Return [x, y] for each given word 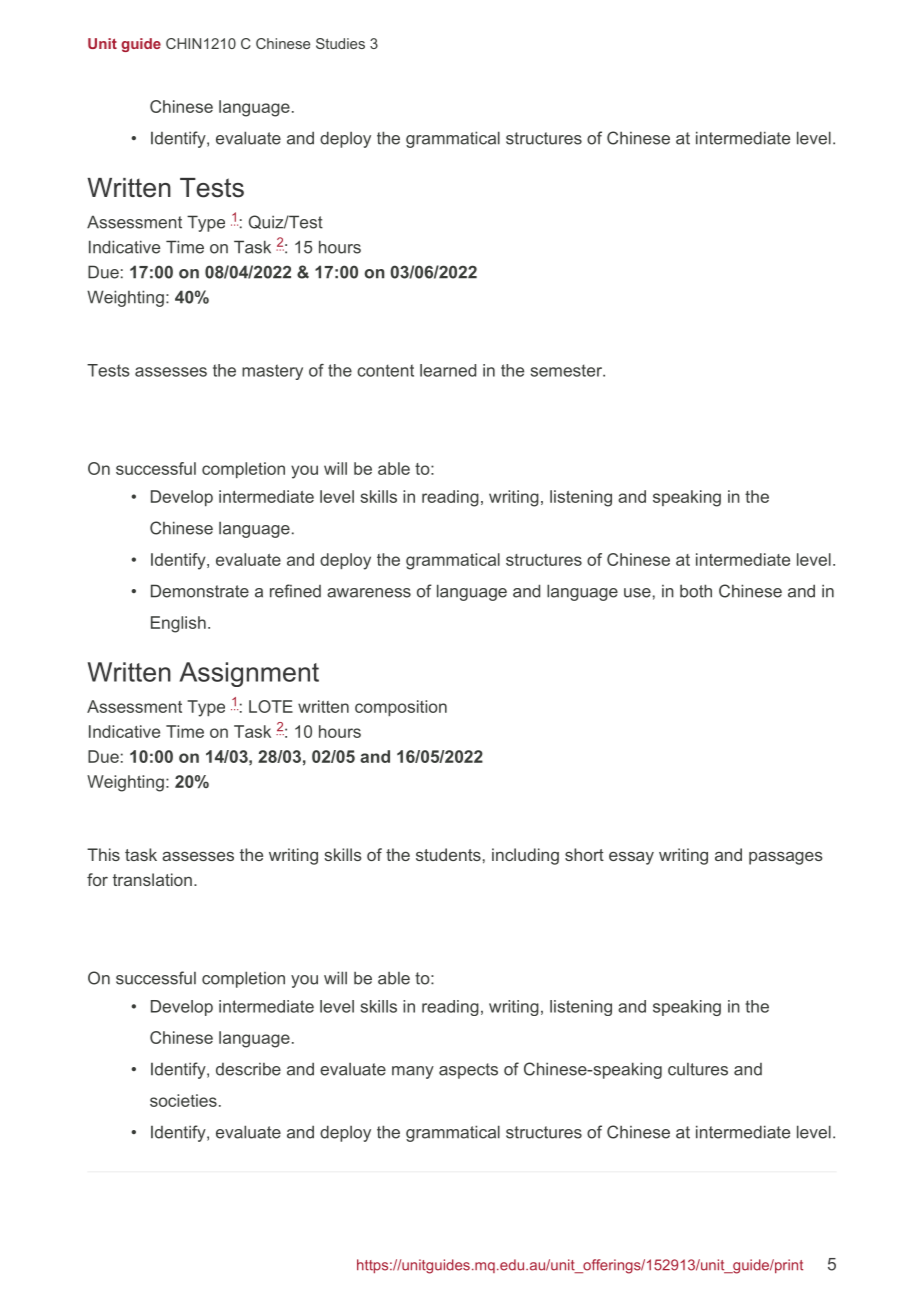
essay [631, 858]
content [385, 370]
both [696, 591]
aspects [468, 1071]
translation [152, 879]
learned [448, 370]
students [448, 854]
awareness [369, 593]
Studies [340, 43]
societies [183, 1100]
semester [567, 370]
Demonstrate [200, 591]
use [637, 593]
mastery [272, 372]
